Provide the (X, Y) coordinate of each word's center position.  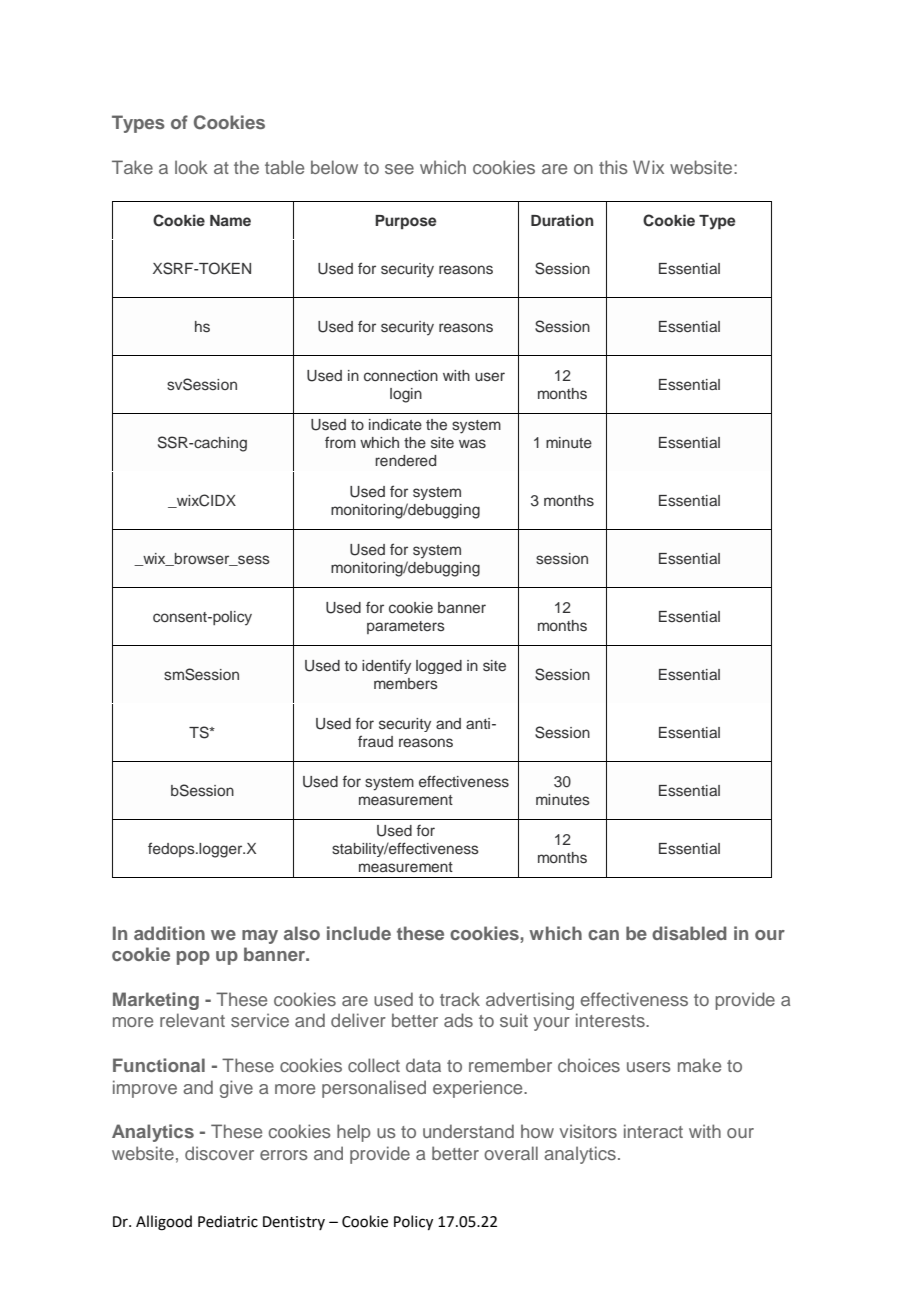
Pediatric (228, 1221)
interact (653, 1131)
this (613, 167)
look (191, 167)
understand (468, 1131)
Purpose (406, 222)
